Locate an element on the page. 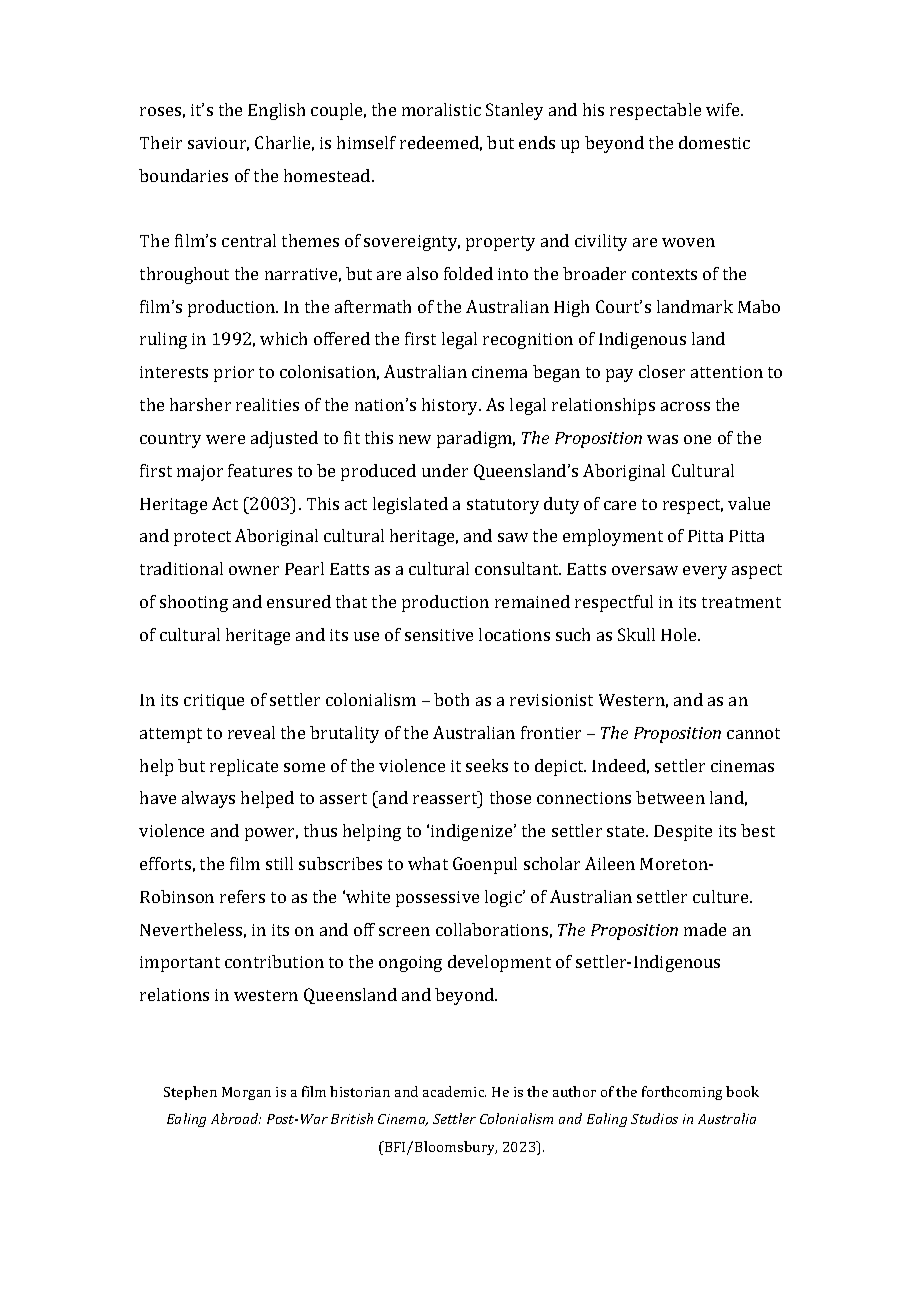  domestic is located at coordinates (714, 142).
